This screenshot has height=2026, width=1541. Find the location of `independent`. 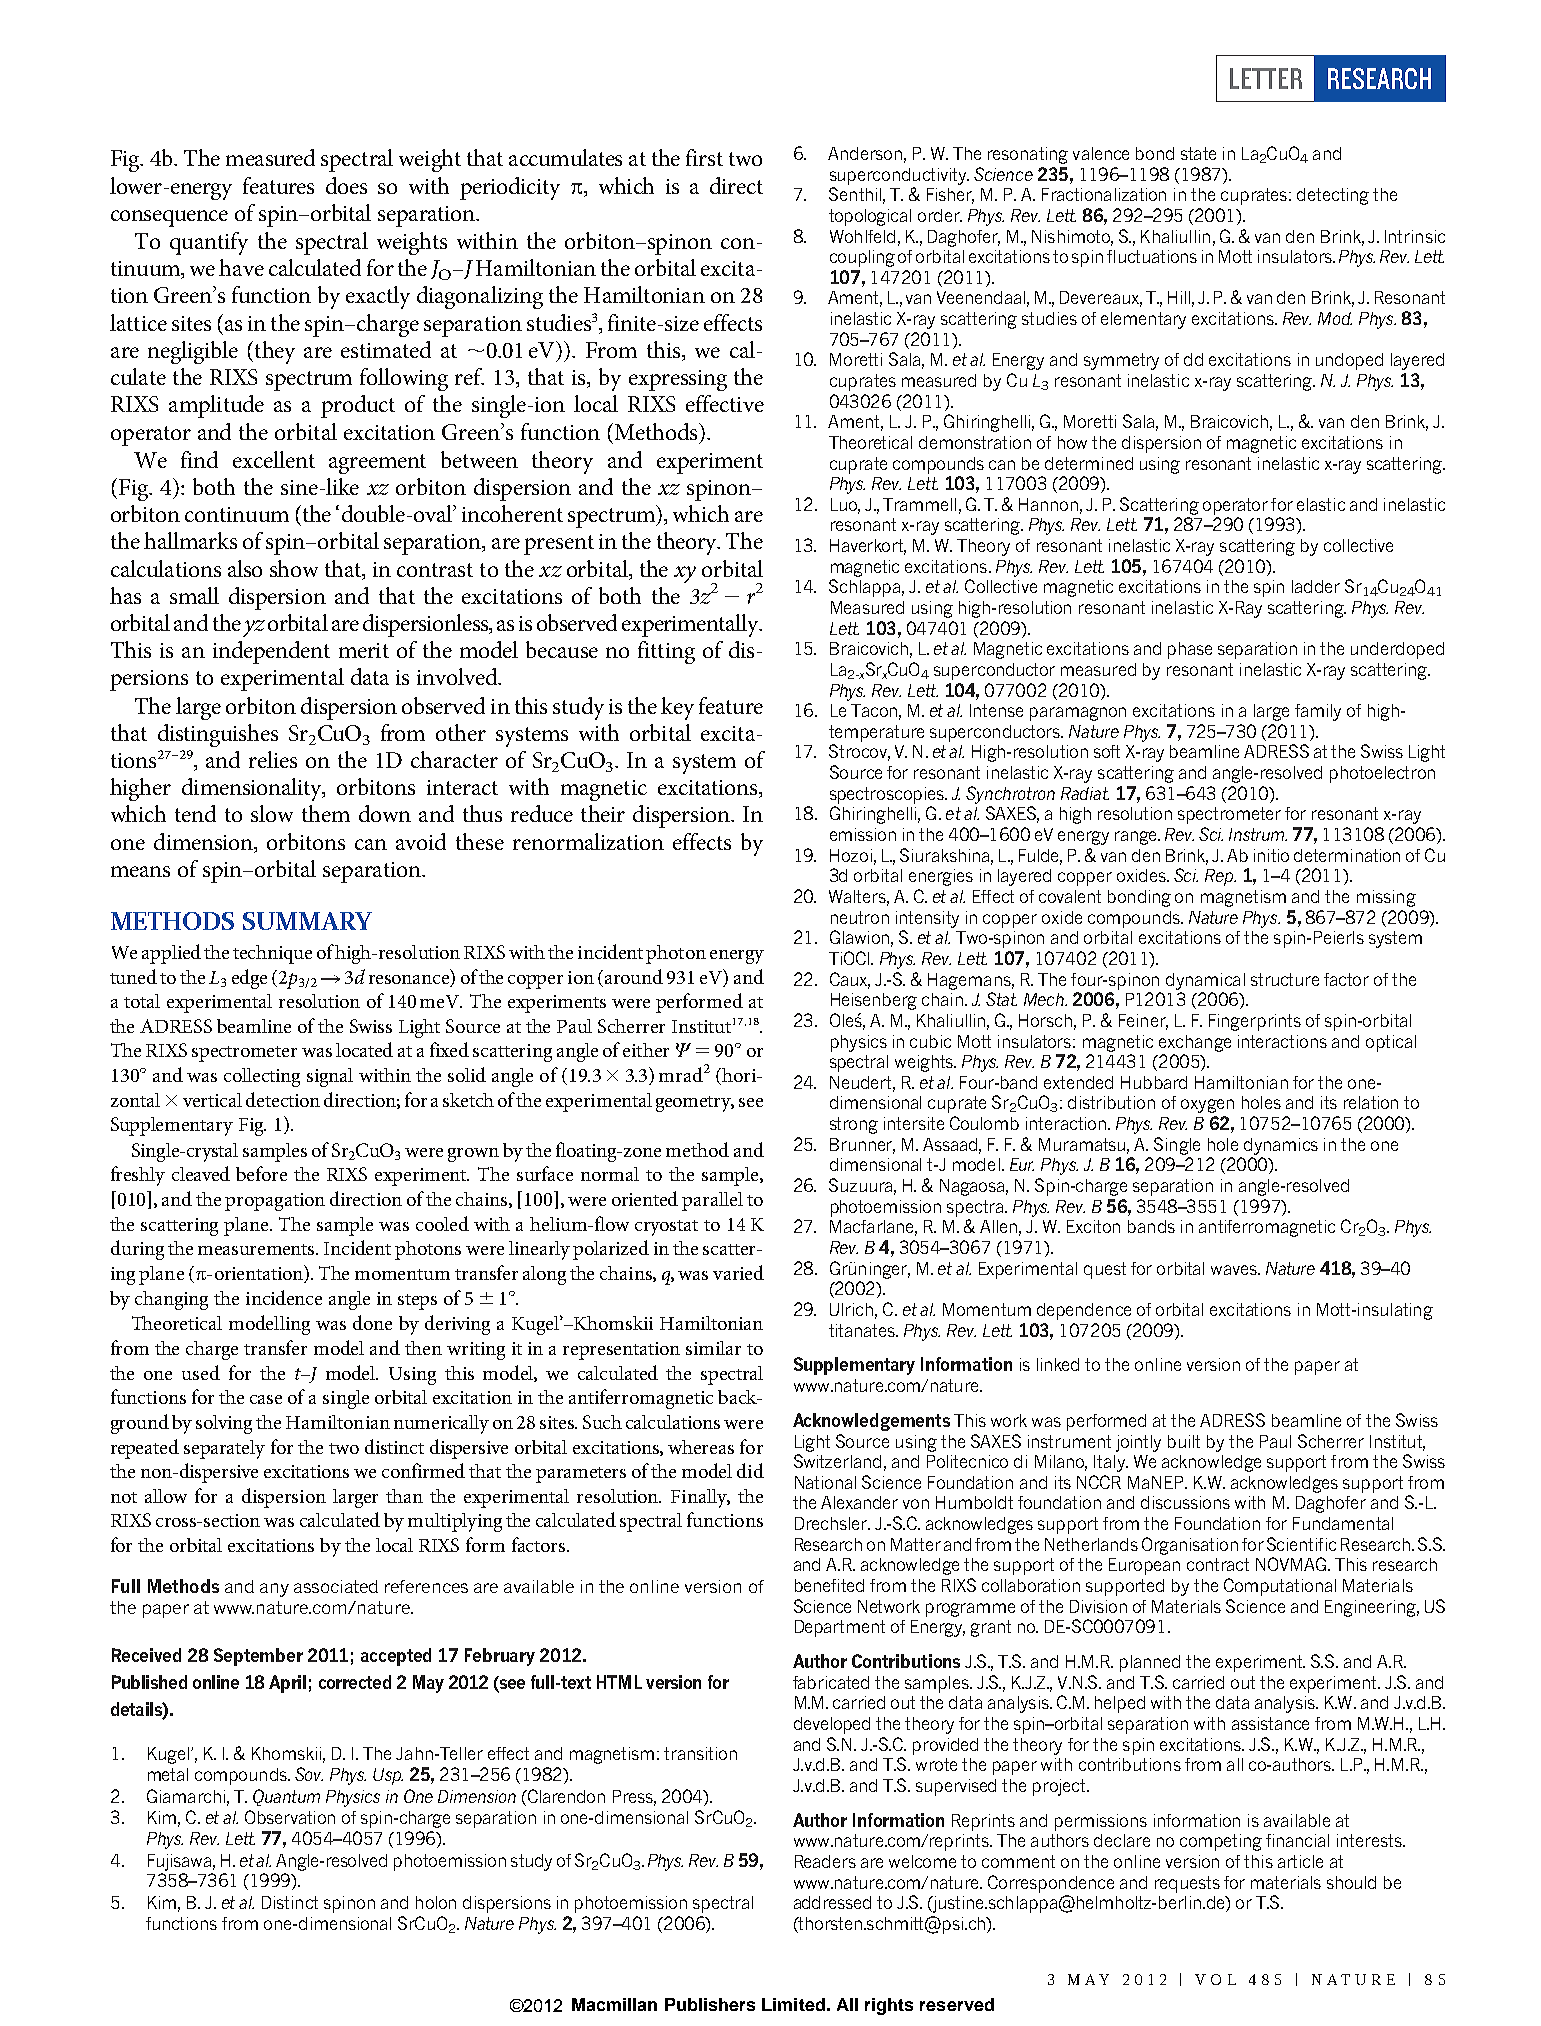

independent is located at coordinates (271, 652).
